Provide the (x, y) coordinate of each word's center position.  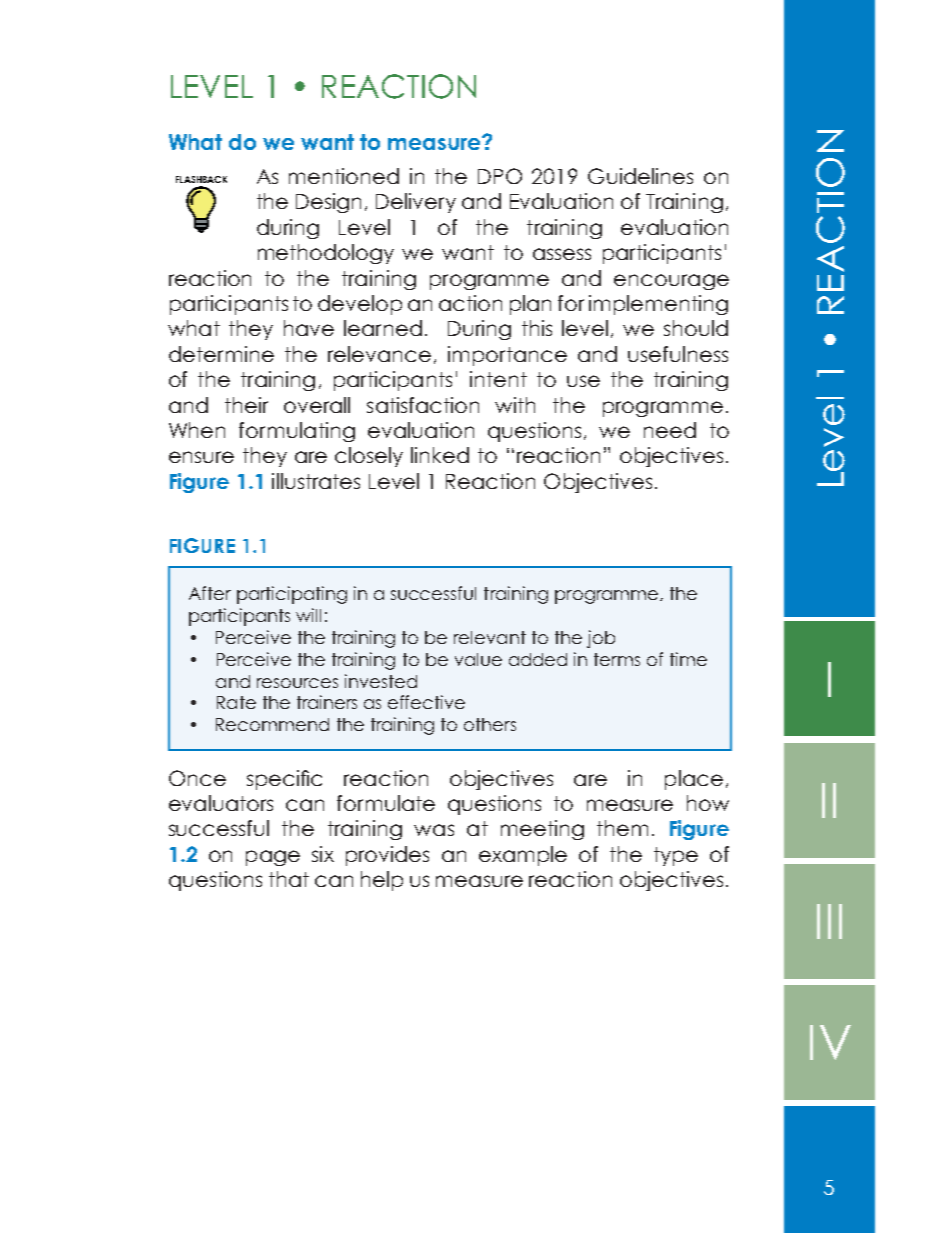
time (688, 659)
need (670, 430)
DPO (500, 176)
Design (328, 203)
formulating (297, 432)
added (538, 659)
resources (297, 683)
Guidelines (640, 176)
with (515, 405)
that (289, 879)
